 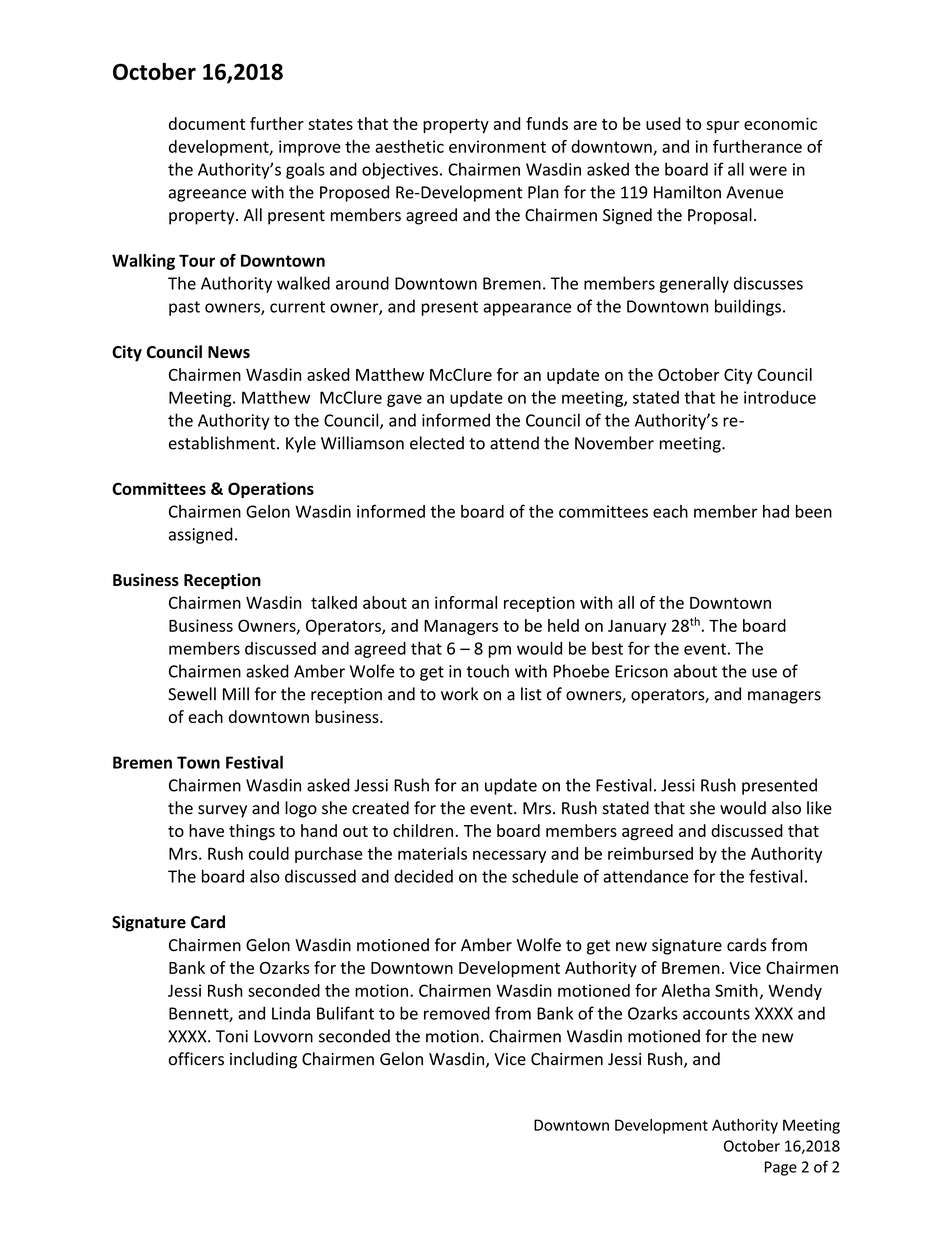 I want to click on touch, so click(x=488, y=671).
